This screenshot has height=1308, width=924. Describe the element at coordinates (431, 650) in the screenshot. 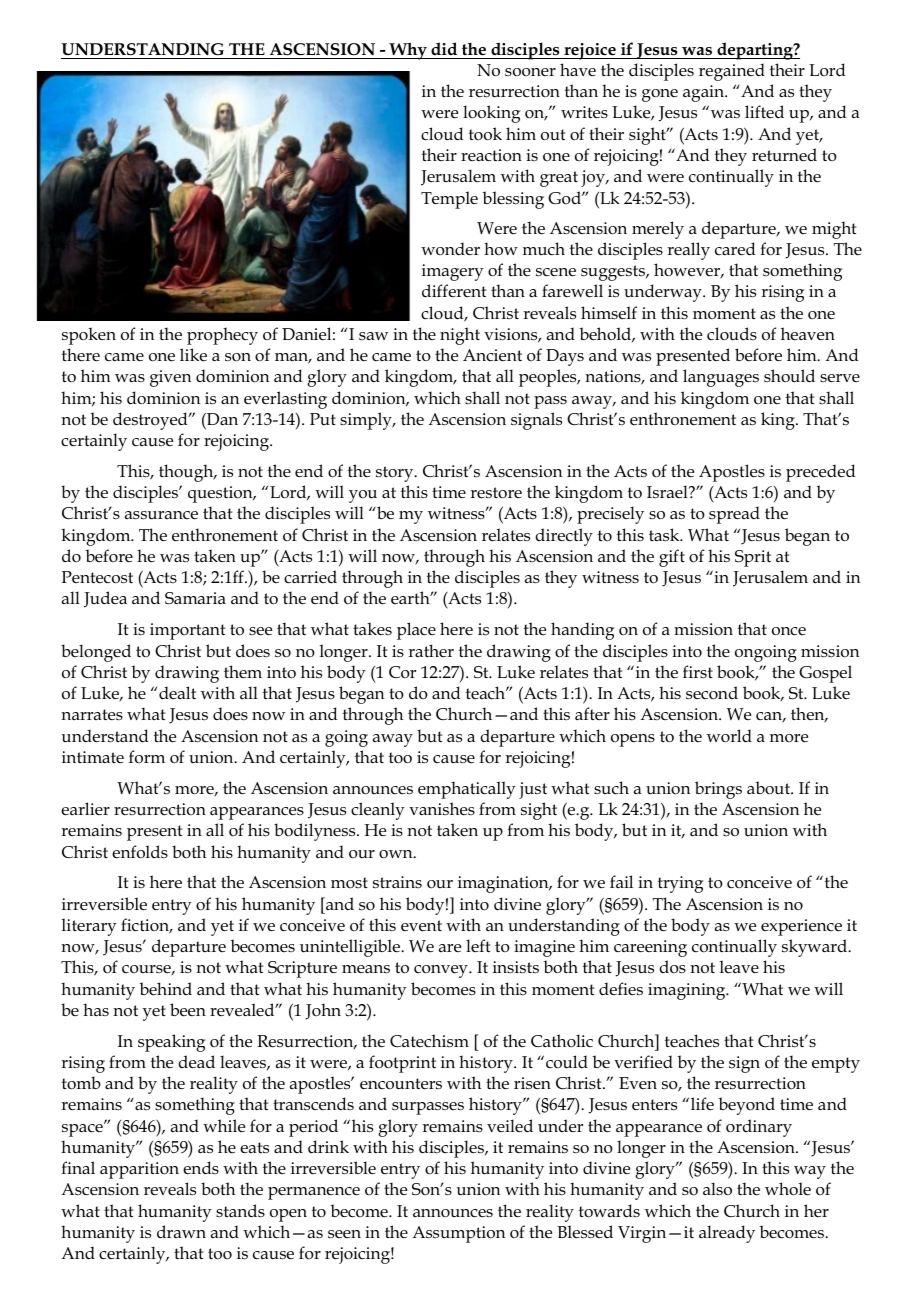

I see `rather` at that location.
